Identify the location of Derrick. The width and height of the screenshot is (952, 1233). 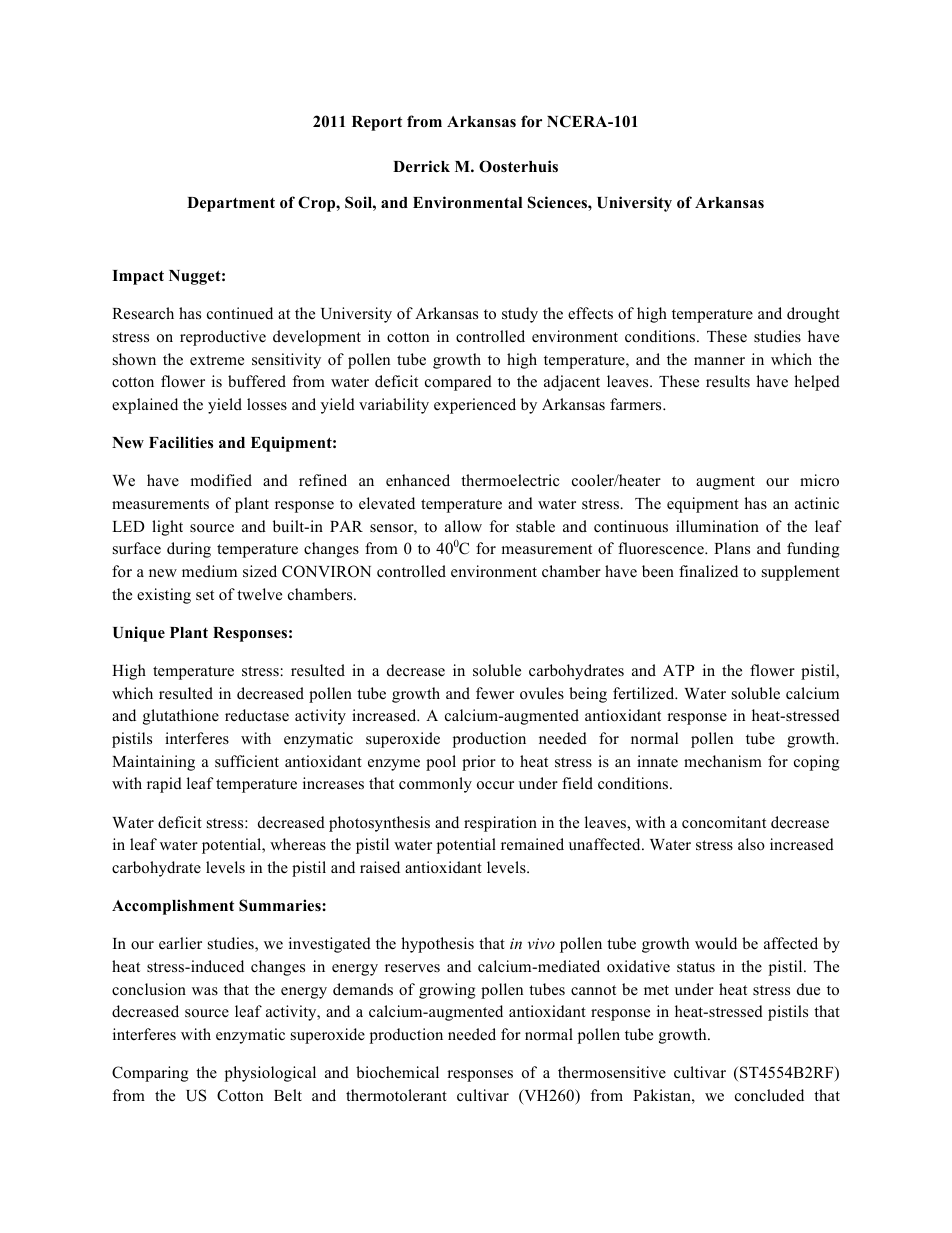
(421, 166).
